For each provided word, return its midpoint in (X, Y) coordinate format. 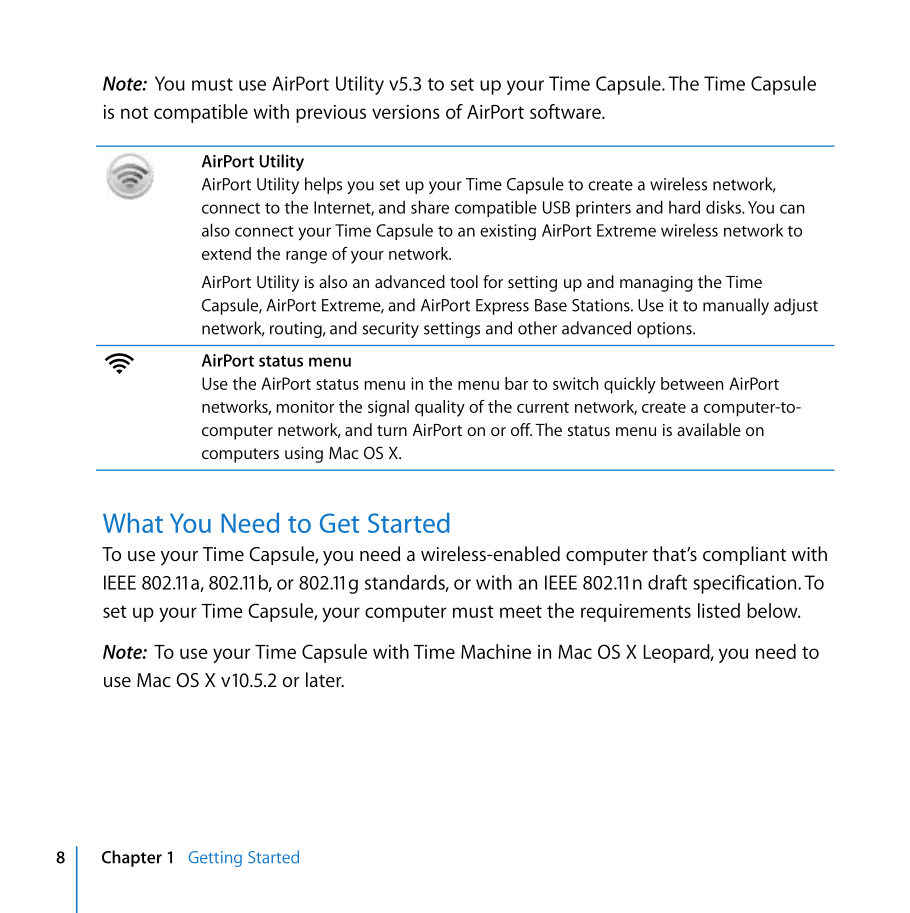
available (709, 429)
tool (464, 281)
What (133, 523)
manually (736, 306)
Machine (496, 651)
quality (440, 408)
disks (724, 207)
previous (331, 114)
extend (226, 253)
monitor (305, 406)
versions (405, 112)
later (325, 679)
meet (521, 611)
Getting (215, 859)
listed (719, 610)
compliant (744, 555)
